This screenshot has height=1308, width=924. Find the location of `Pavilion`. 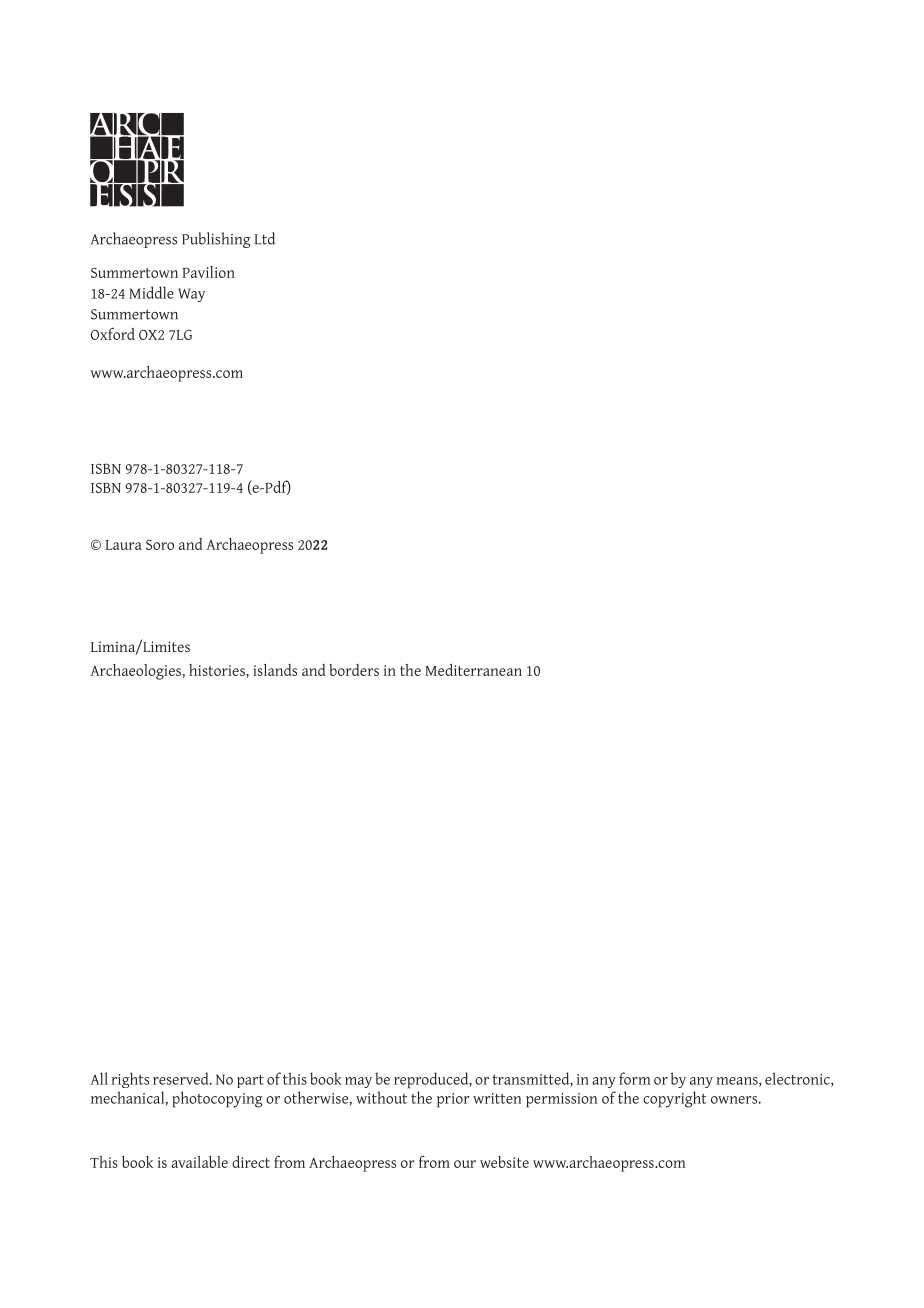

Pavilion is located at coordinates (208, 272).
